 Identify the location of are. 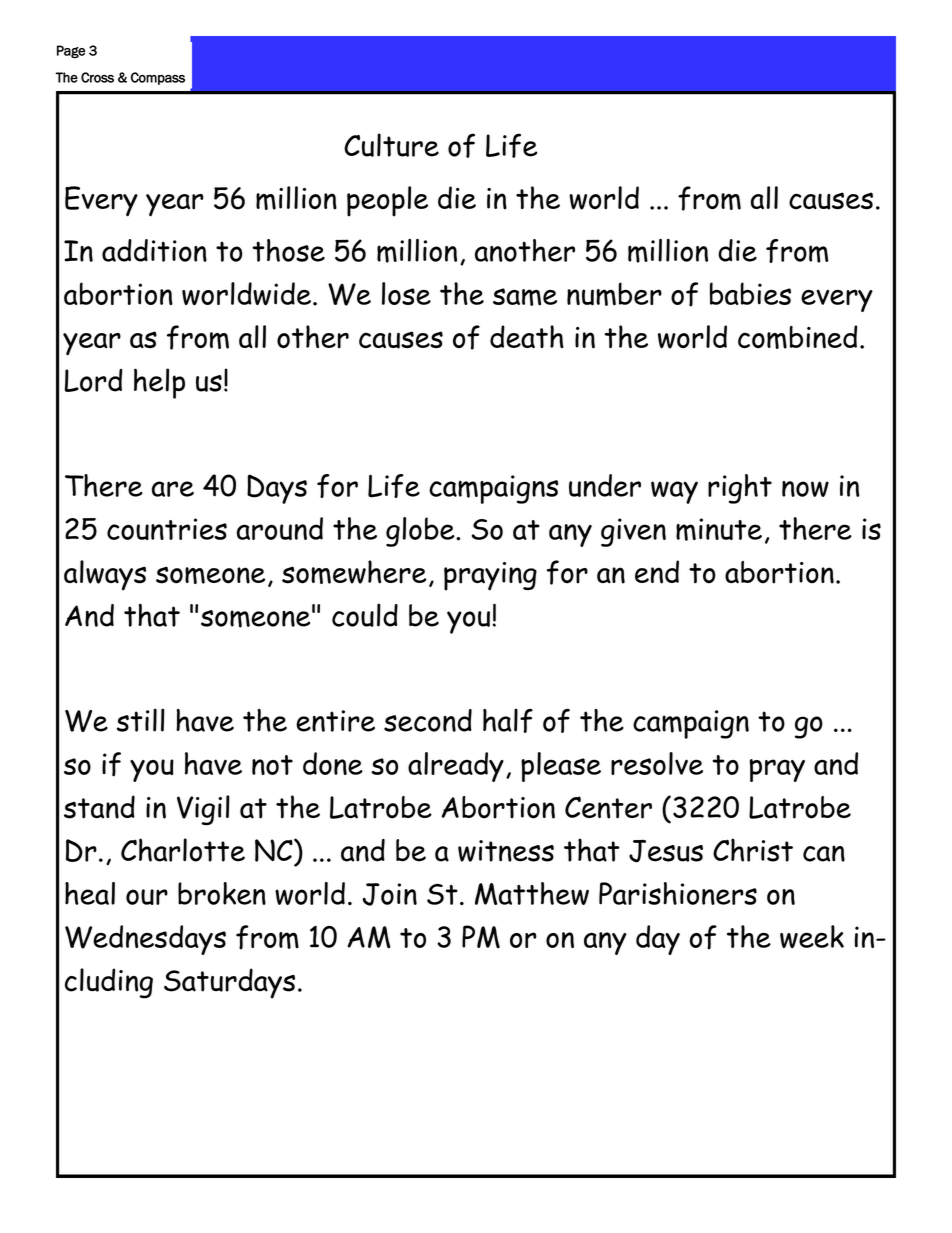
(173, 489).
